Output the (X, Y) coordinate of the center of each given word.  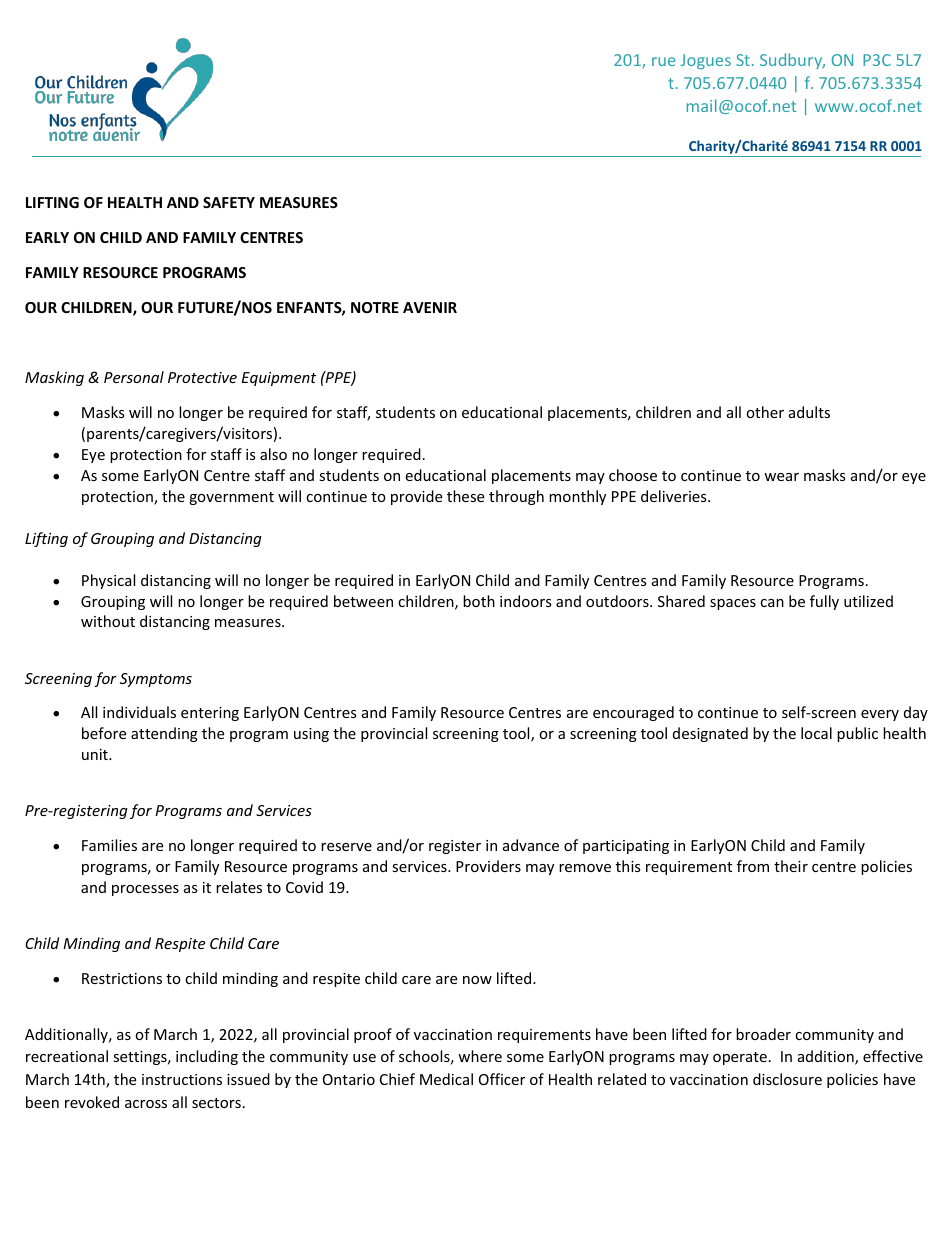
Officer (502, 1079)
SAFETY (229, 202)
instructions (182, 1079)
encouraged (633, 713)
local (816, 733)
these (465, 496)
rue (663, 61)
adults (809, 412)
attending (164, 734)
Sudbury (792, 61)
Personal (134, 377)
